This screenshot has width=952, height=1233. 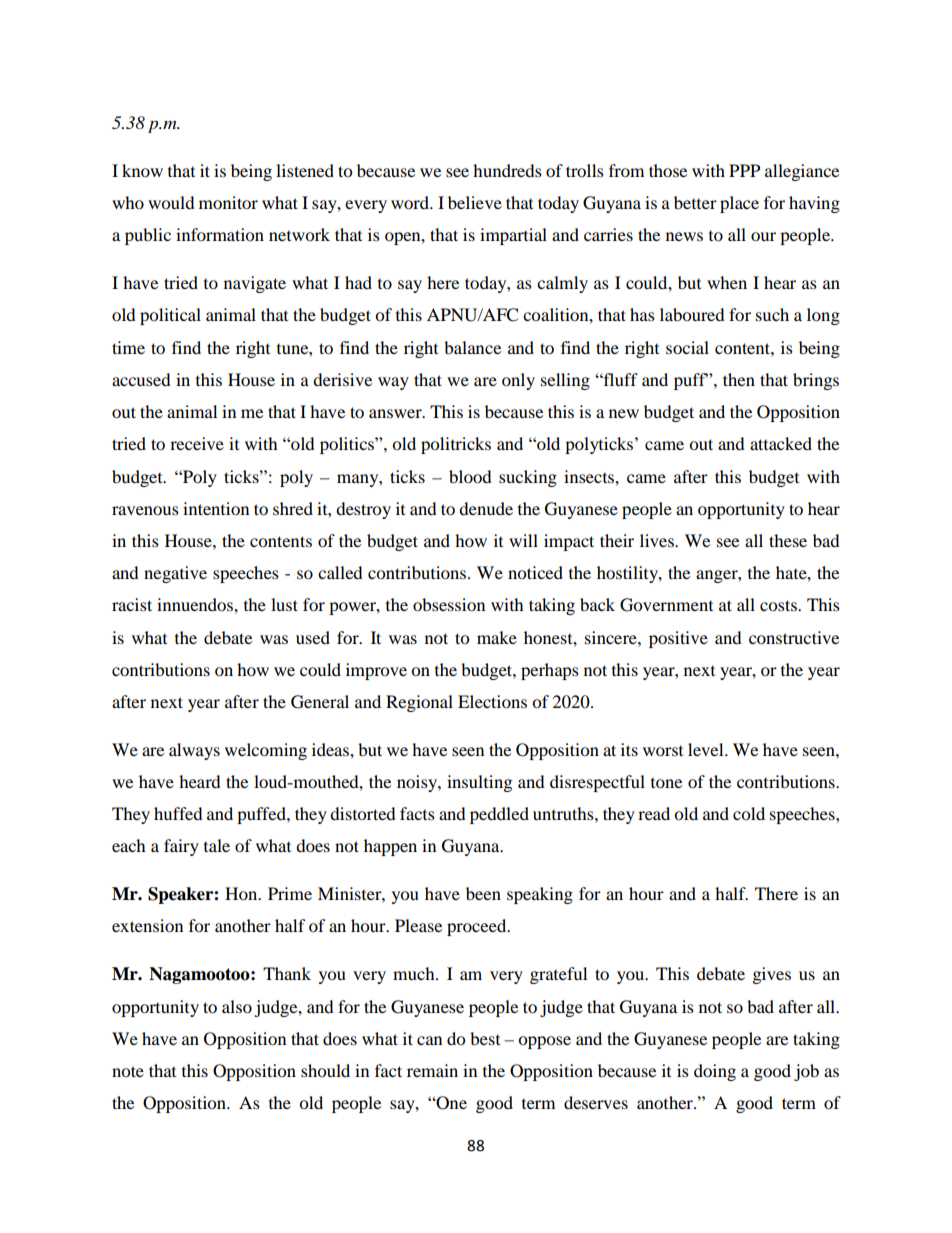 What do you see at coordinates (128, 1071) in the screenshot?
I see `note` at bounding box center [128, 1071].
